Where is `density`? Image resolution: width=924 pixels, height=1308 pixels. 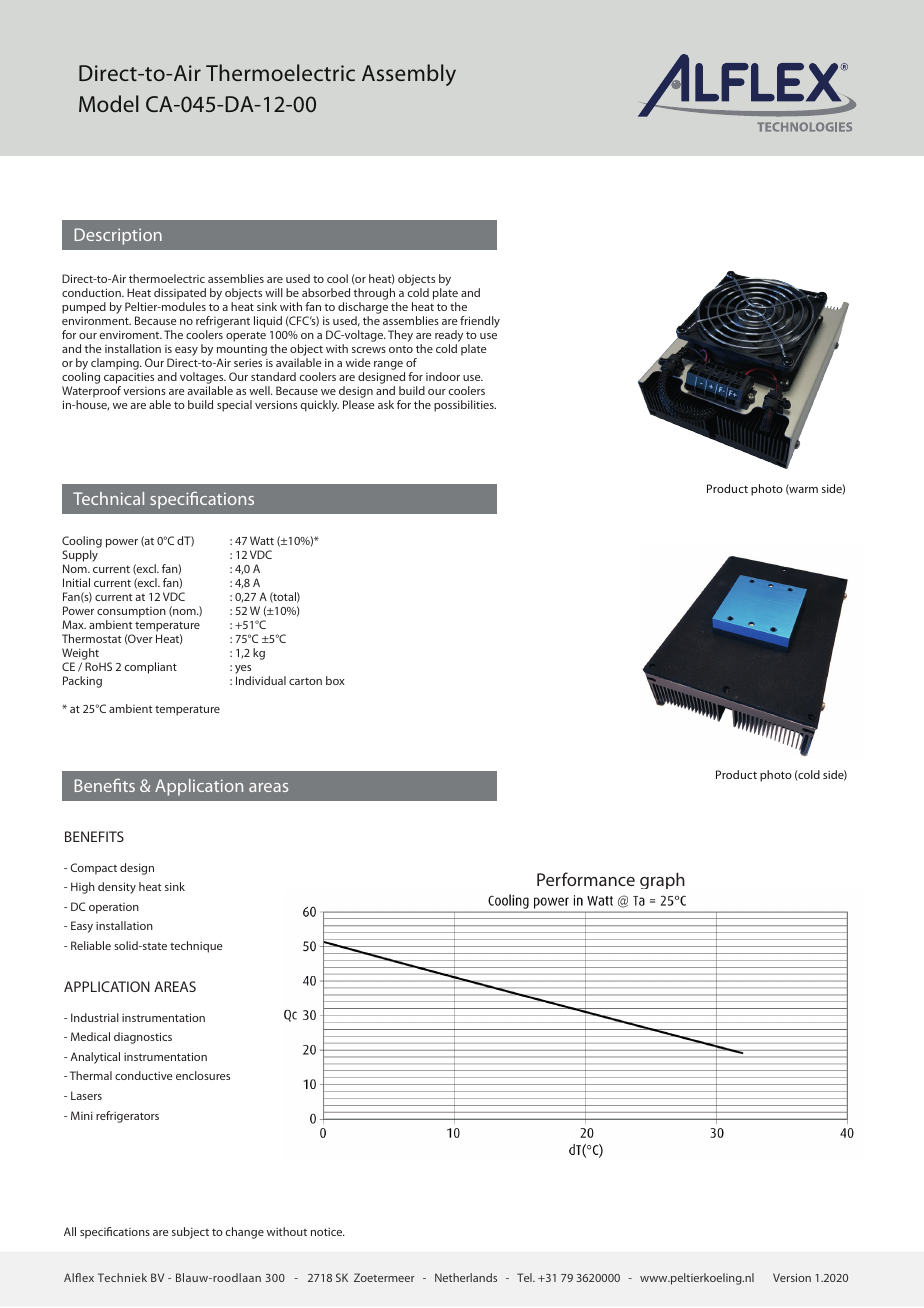 density is located at coordinates (117, 888).
